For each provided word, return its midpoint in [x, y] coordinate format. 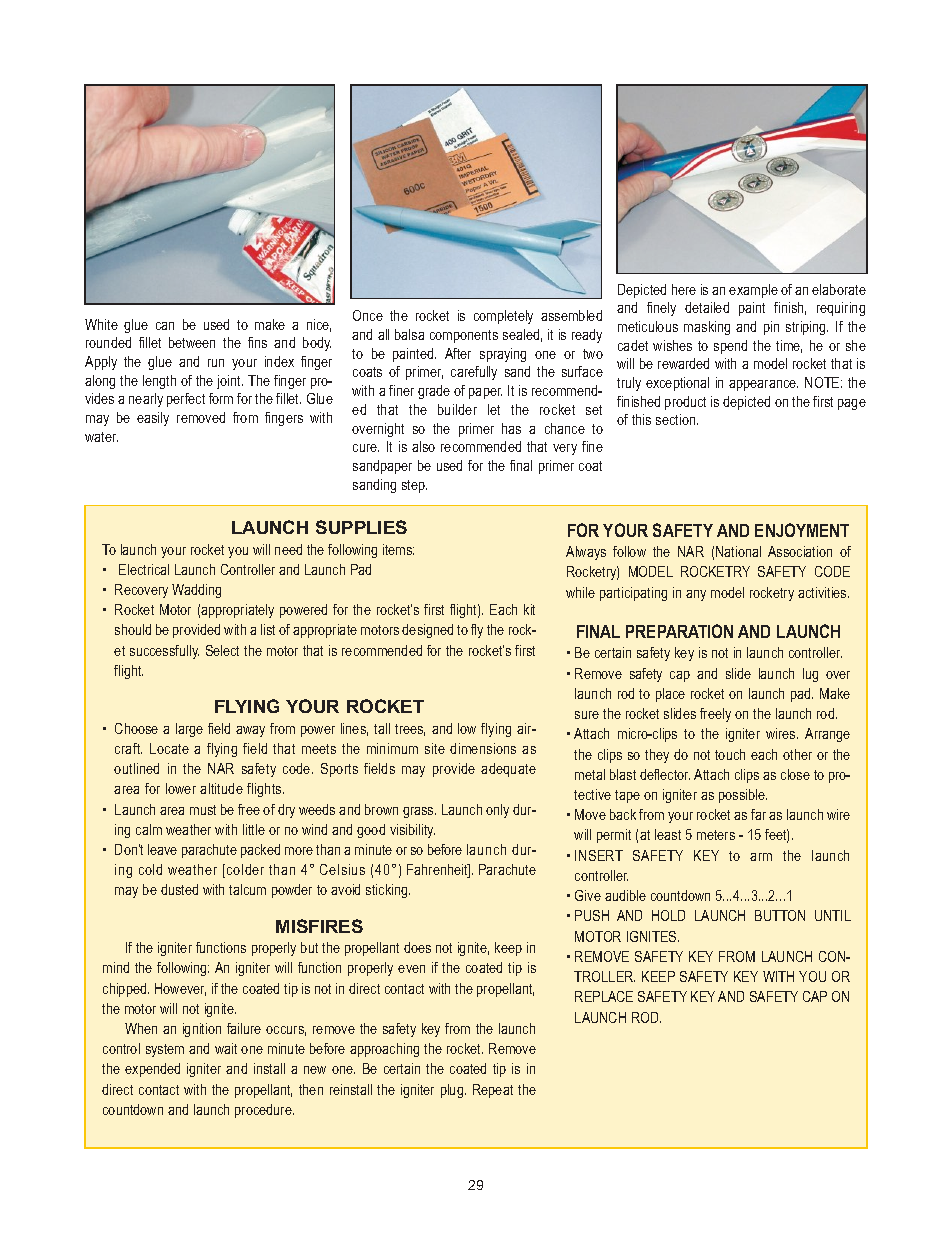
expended [152, 1070]
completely [503, 317]
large [189, 730]
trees [410, 730]
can [165, 326]
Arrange [827, 735]
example [753, 291]
